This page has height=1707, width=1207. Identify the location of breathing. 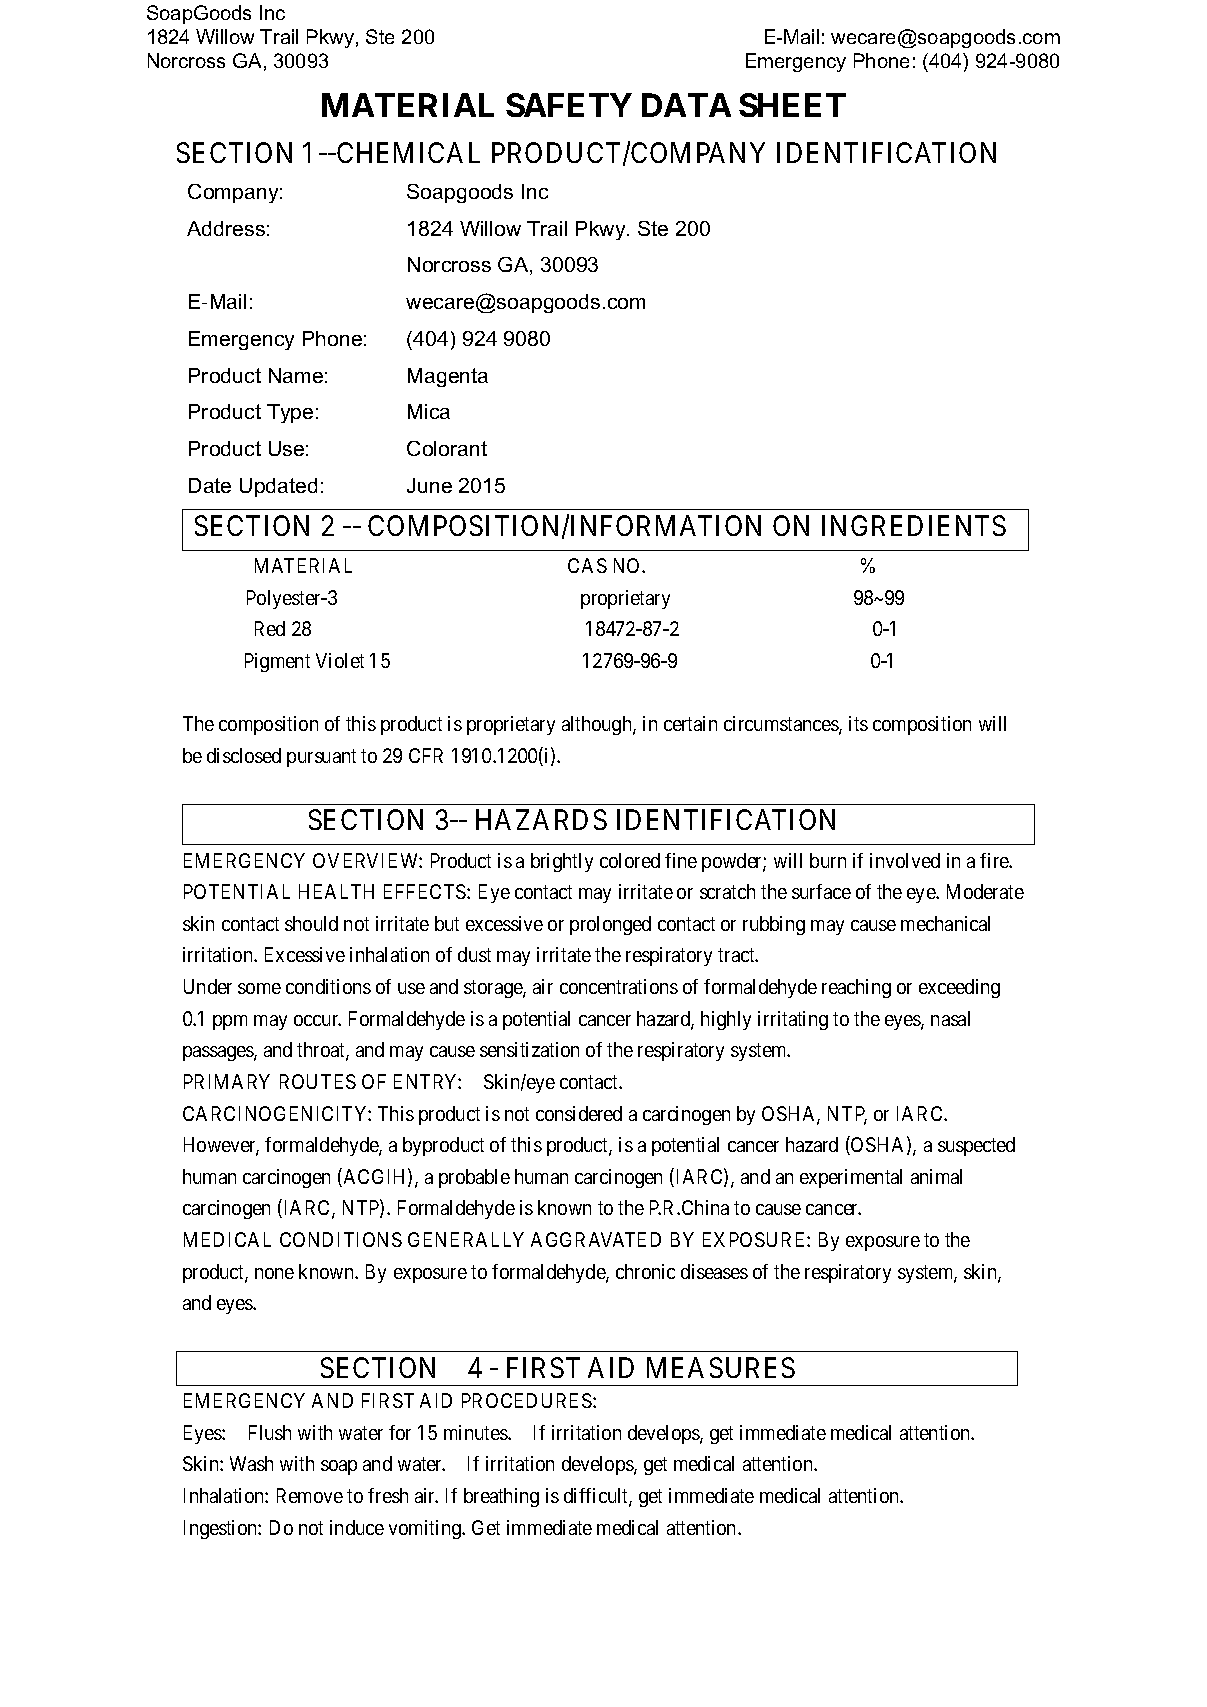
(501, 1497).
